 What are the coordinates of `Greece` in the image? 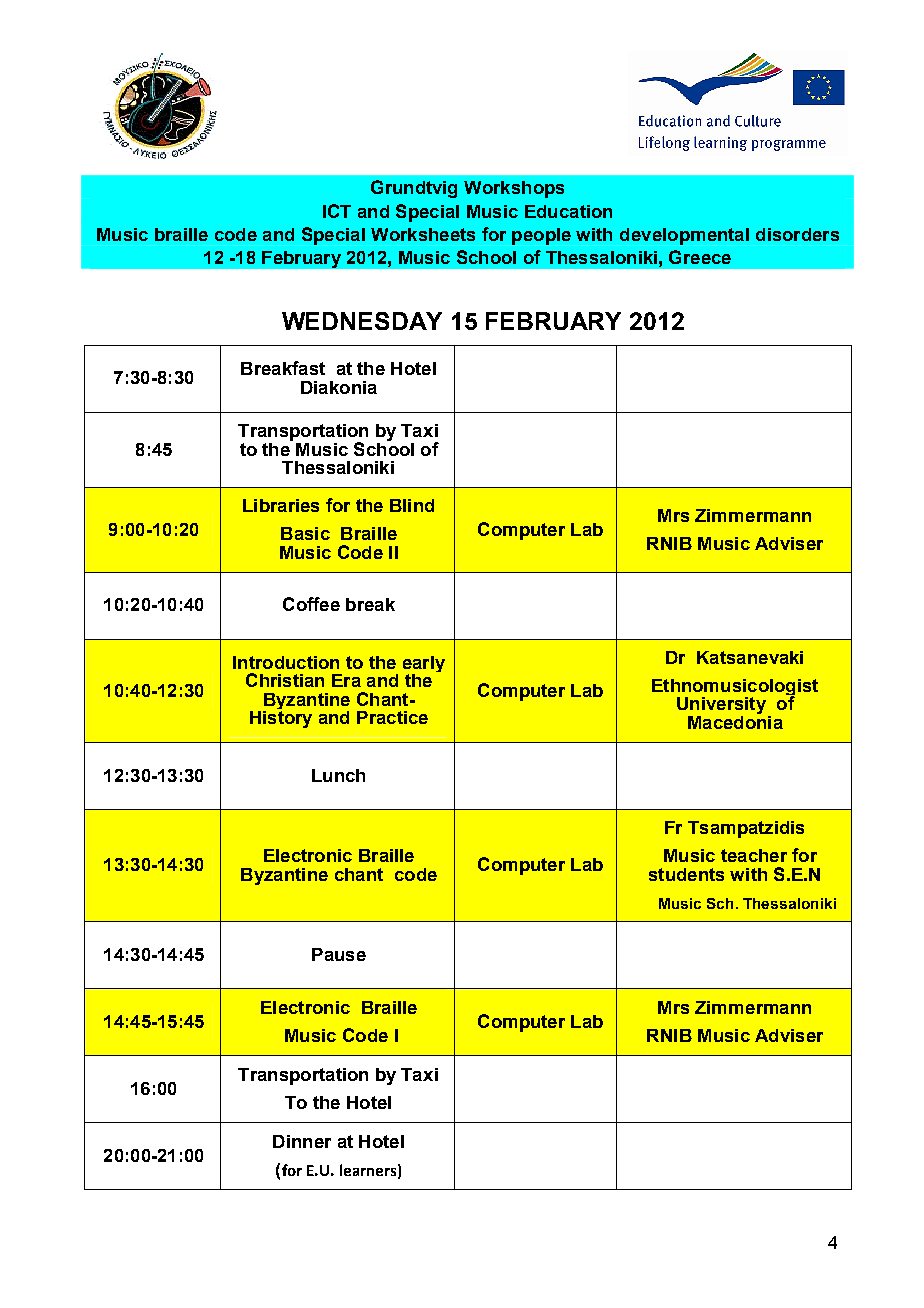 It's located at (700, 257).
